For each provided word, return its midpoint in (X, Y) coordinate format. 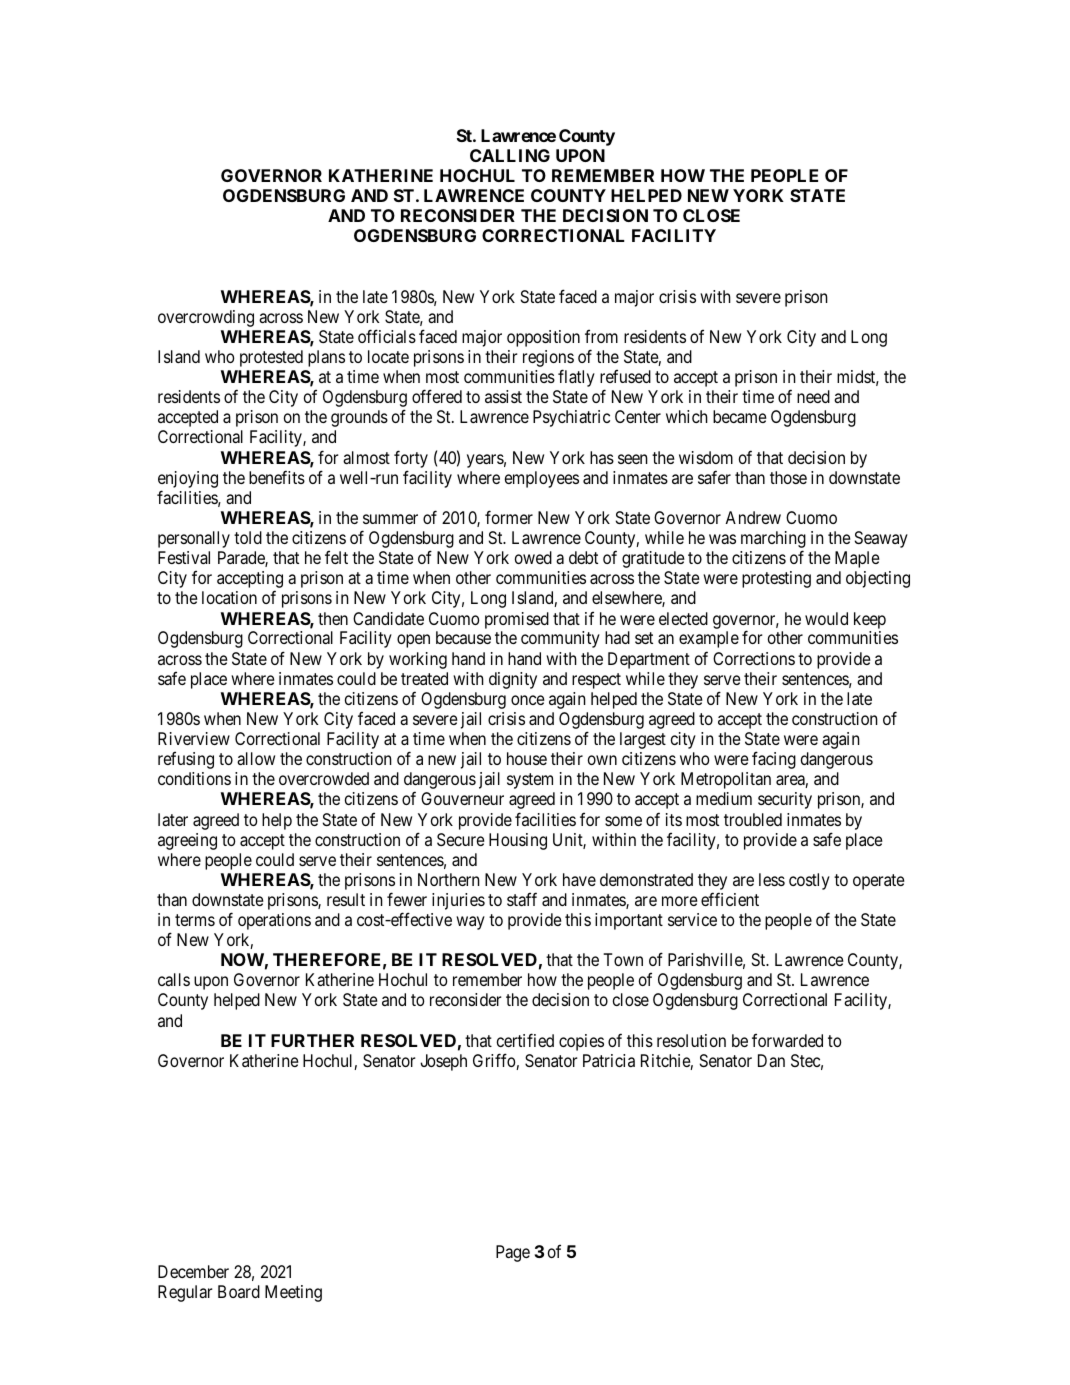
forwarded (787, 1040)
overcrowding (206, 318)
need (813, 396)
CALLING (510, 155)
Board (239, 1291)
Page (513, 1253)
